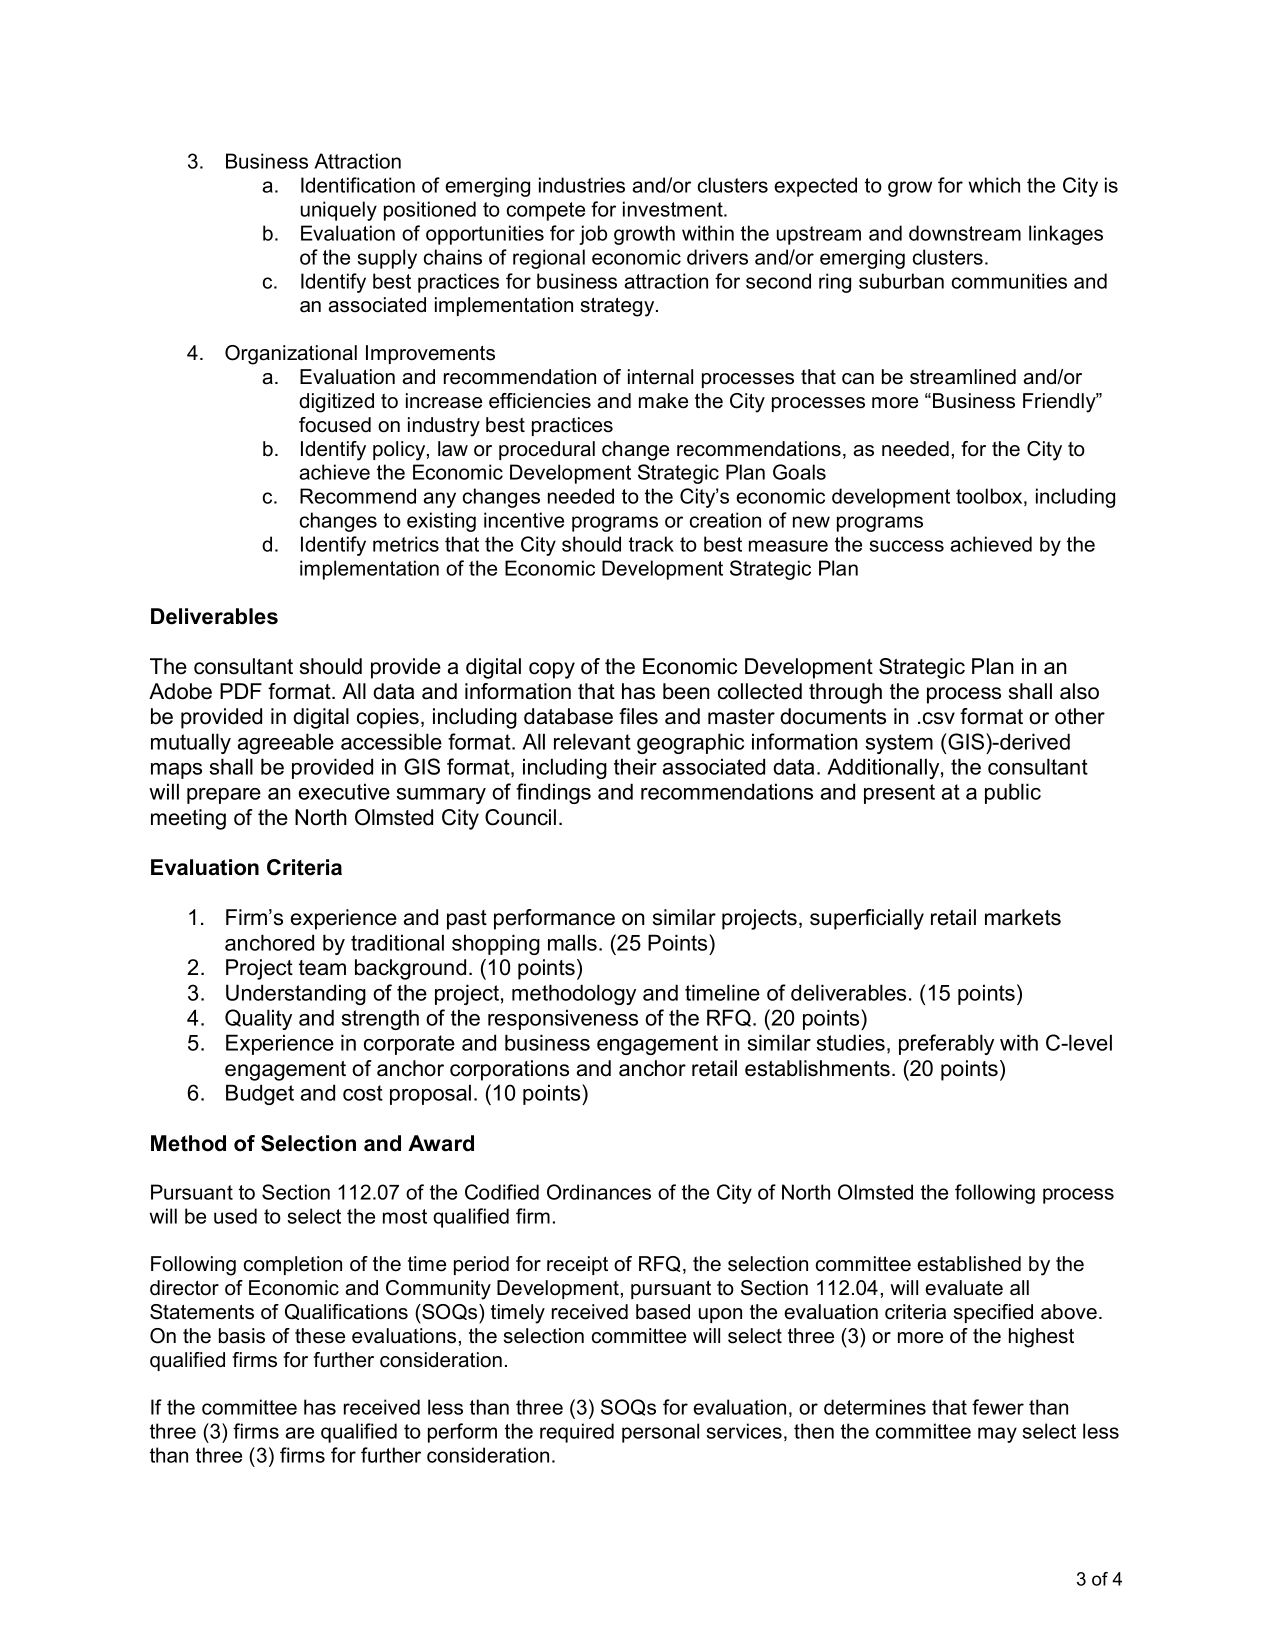  What do you see at coordinates (339, 211) in the page?
I see `uniquely` at bounding box center [339, 211].
